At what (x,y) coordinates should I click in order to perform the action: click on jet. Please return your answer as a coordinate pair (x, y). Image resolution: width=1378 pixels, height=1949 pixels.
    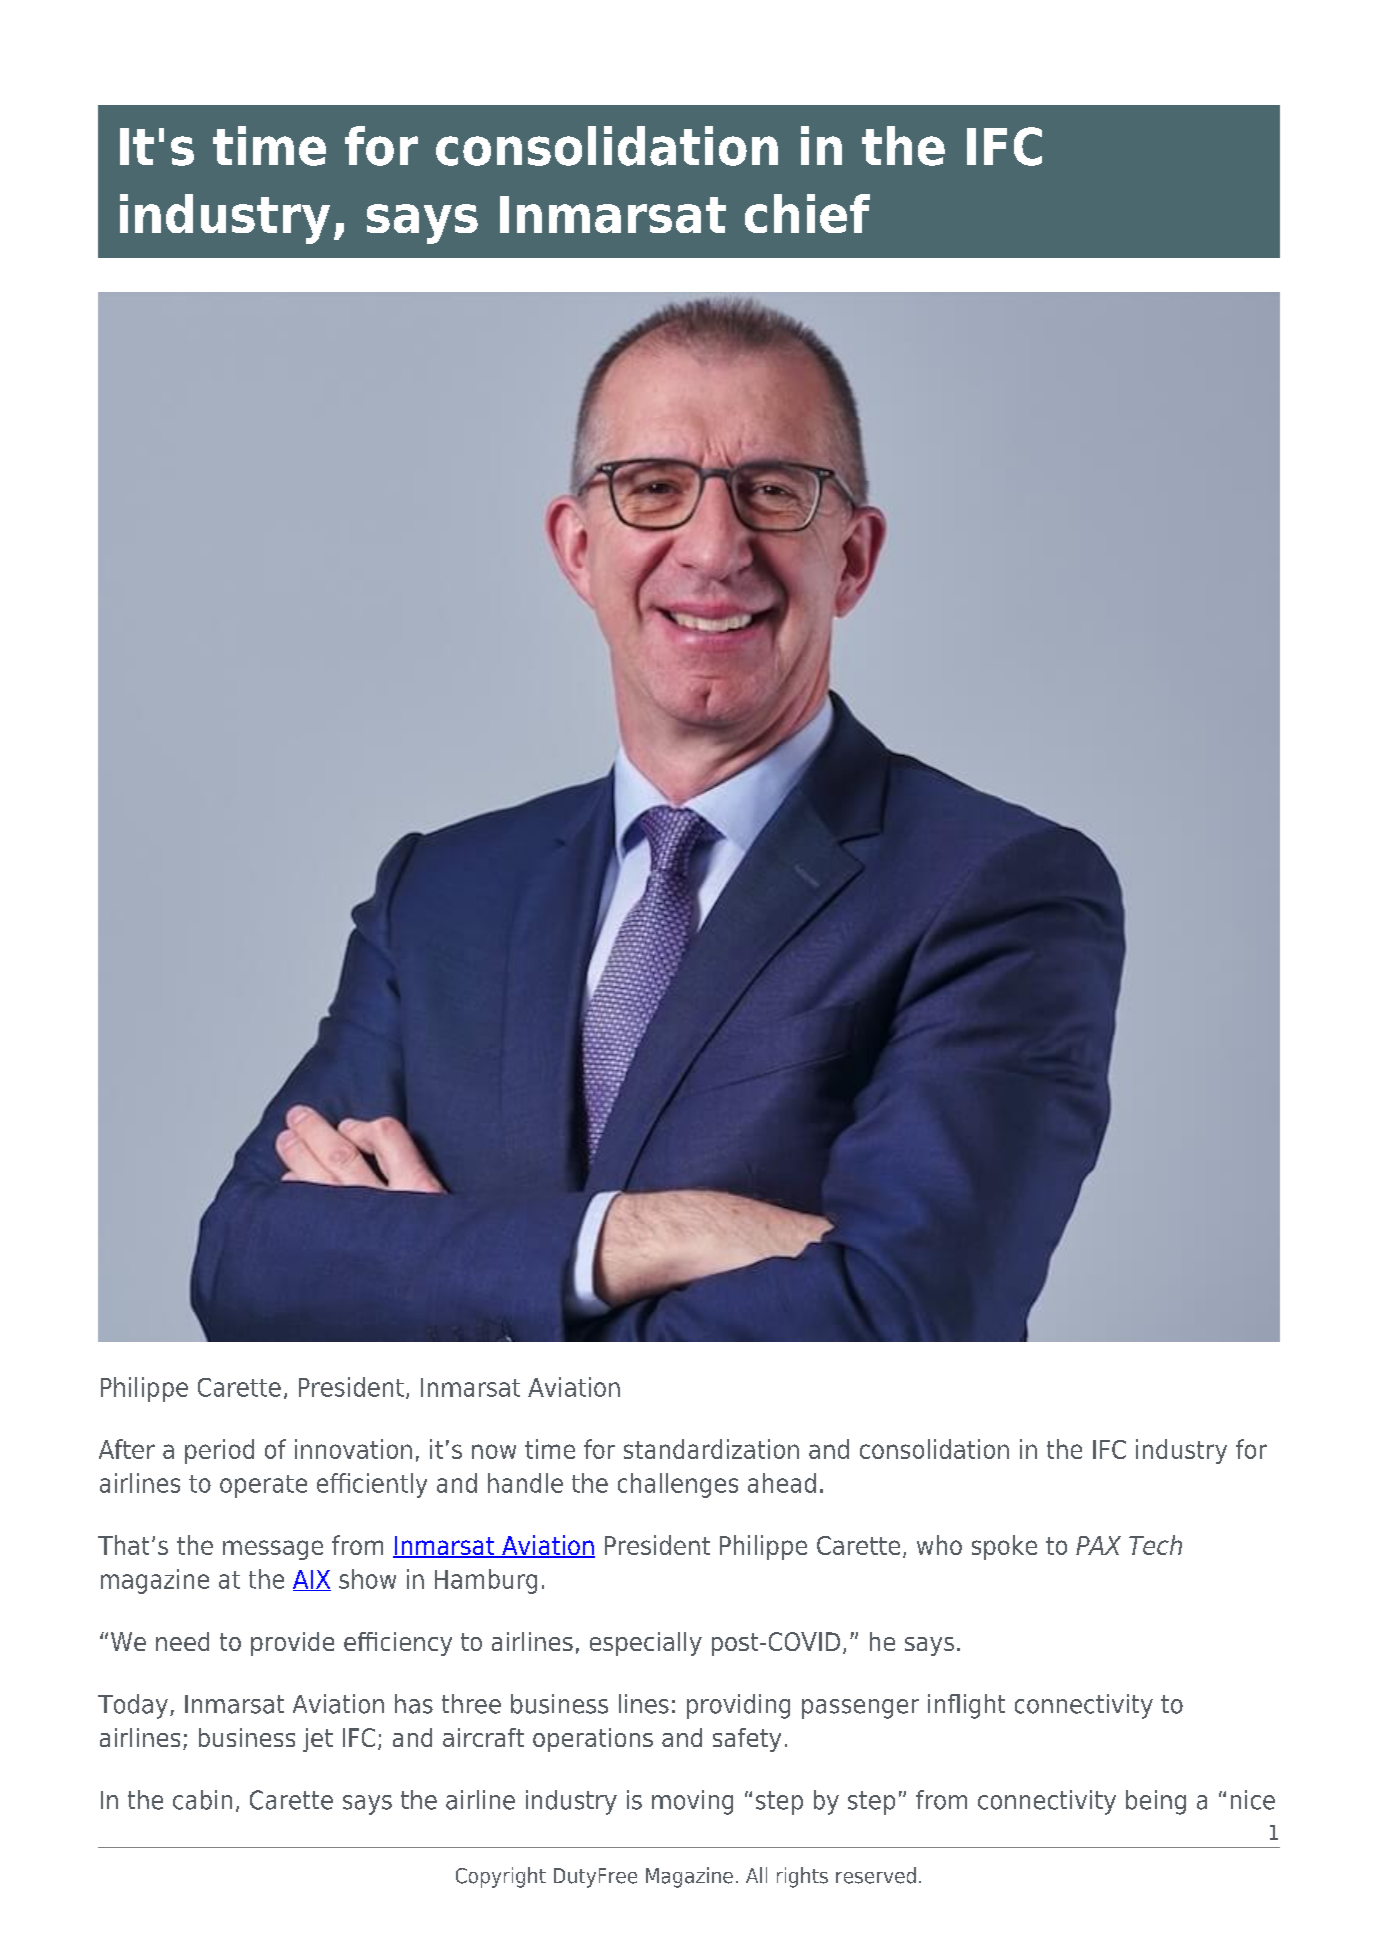
    Looking at the image, I should click on (318, 1740).
